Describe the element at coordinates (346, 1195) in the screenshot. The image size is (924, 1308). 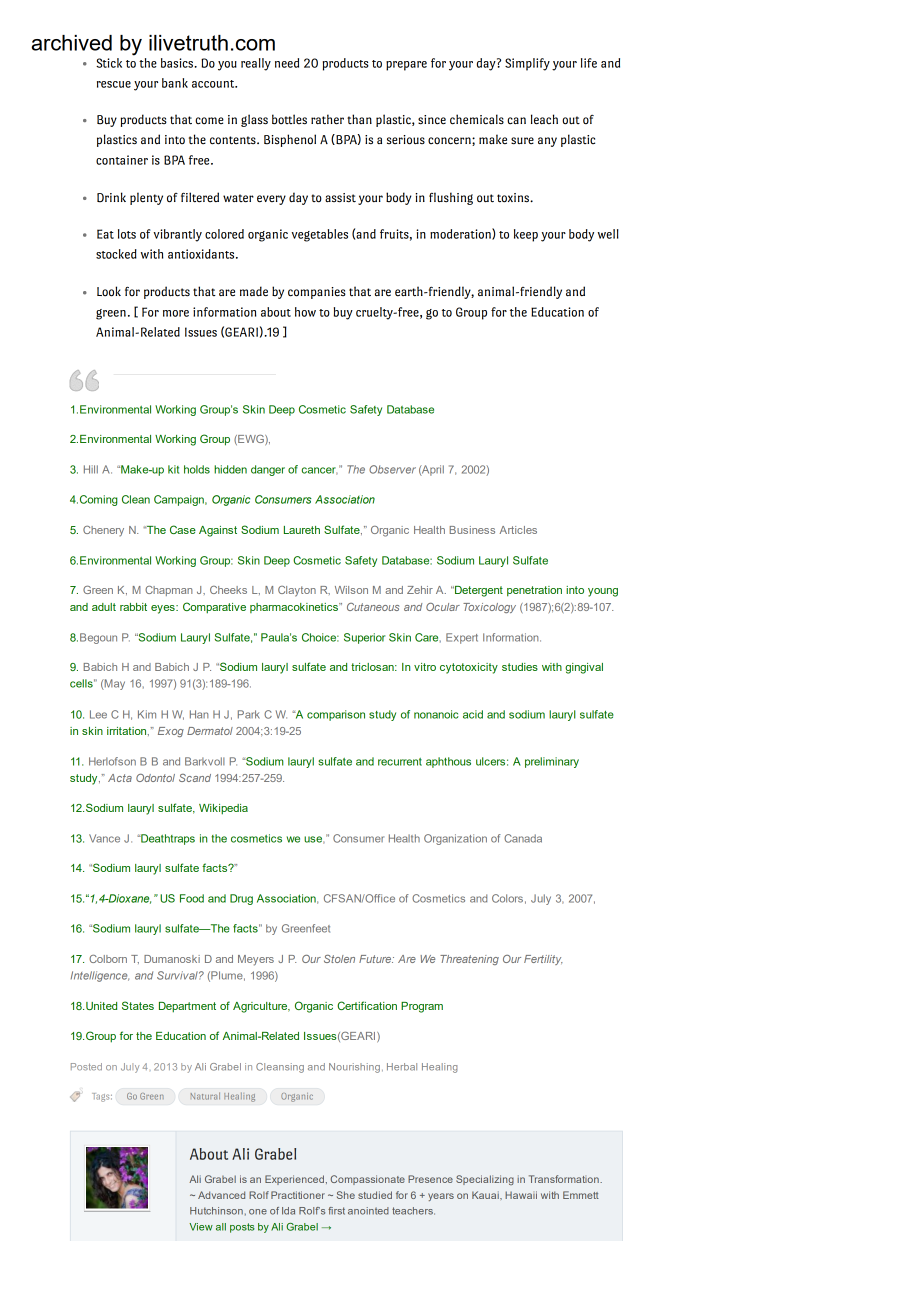
I see `She` at that location.
